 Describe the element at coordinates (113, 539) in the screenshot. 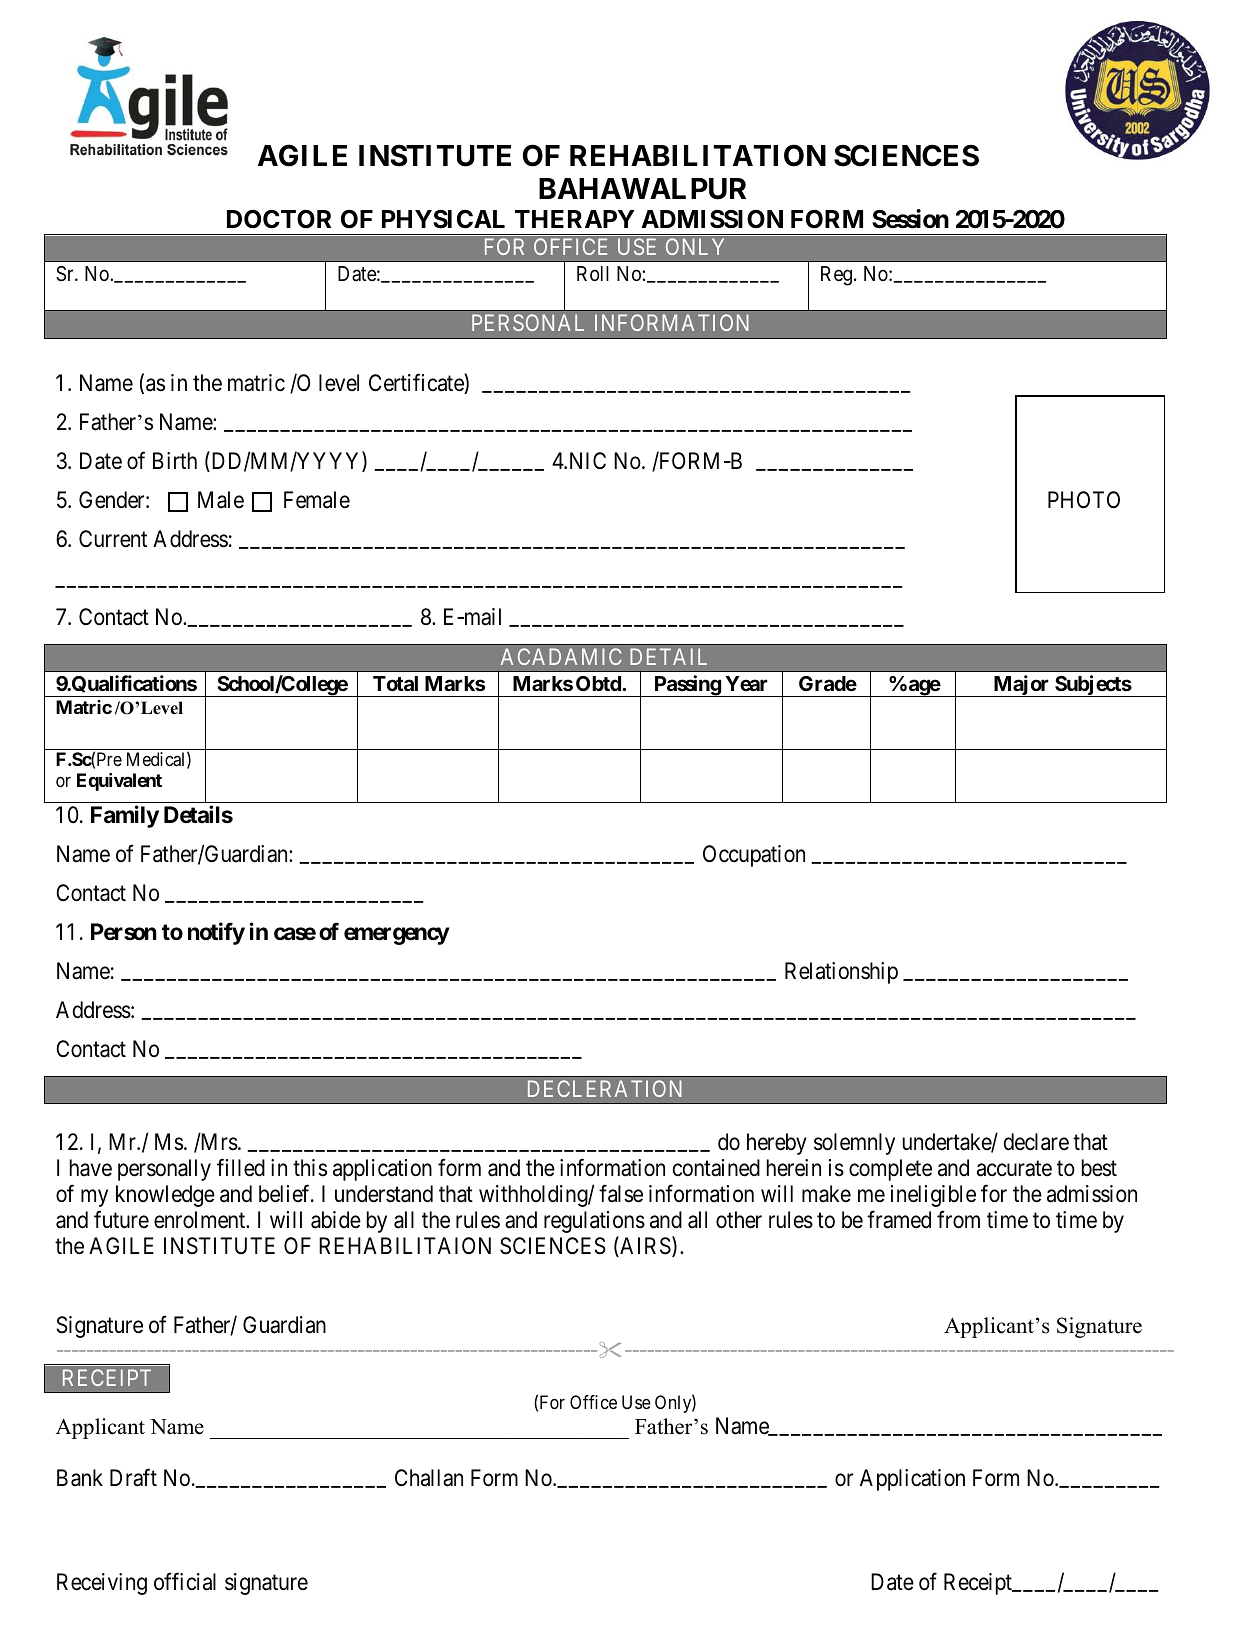

I see `Current` at that location.
